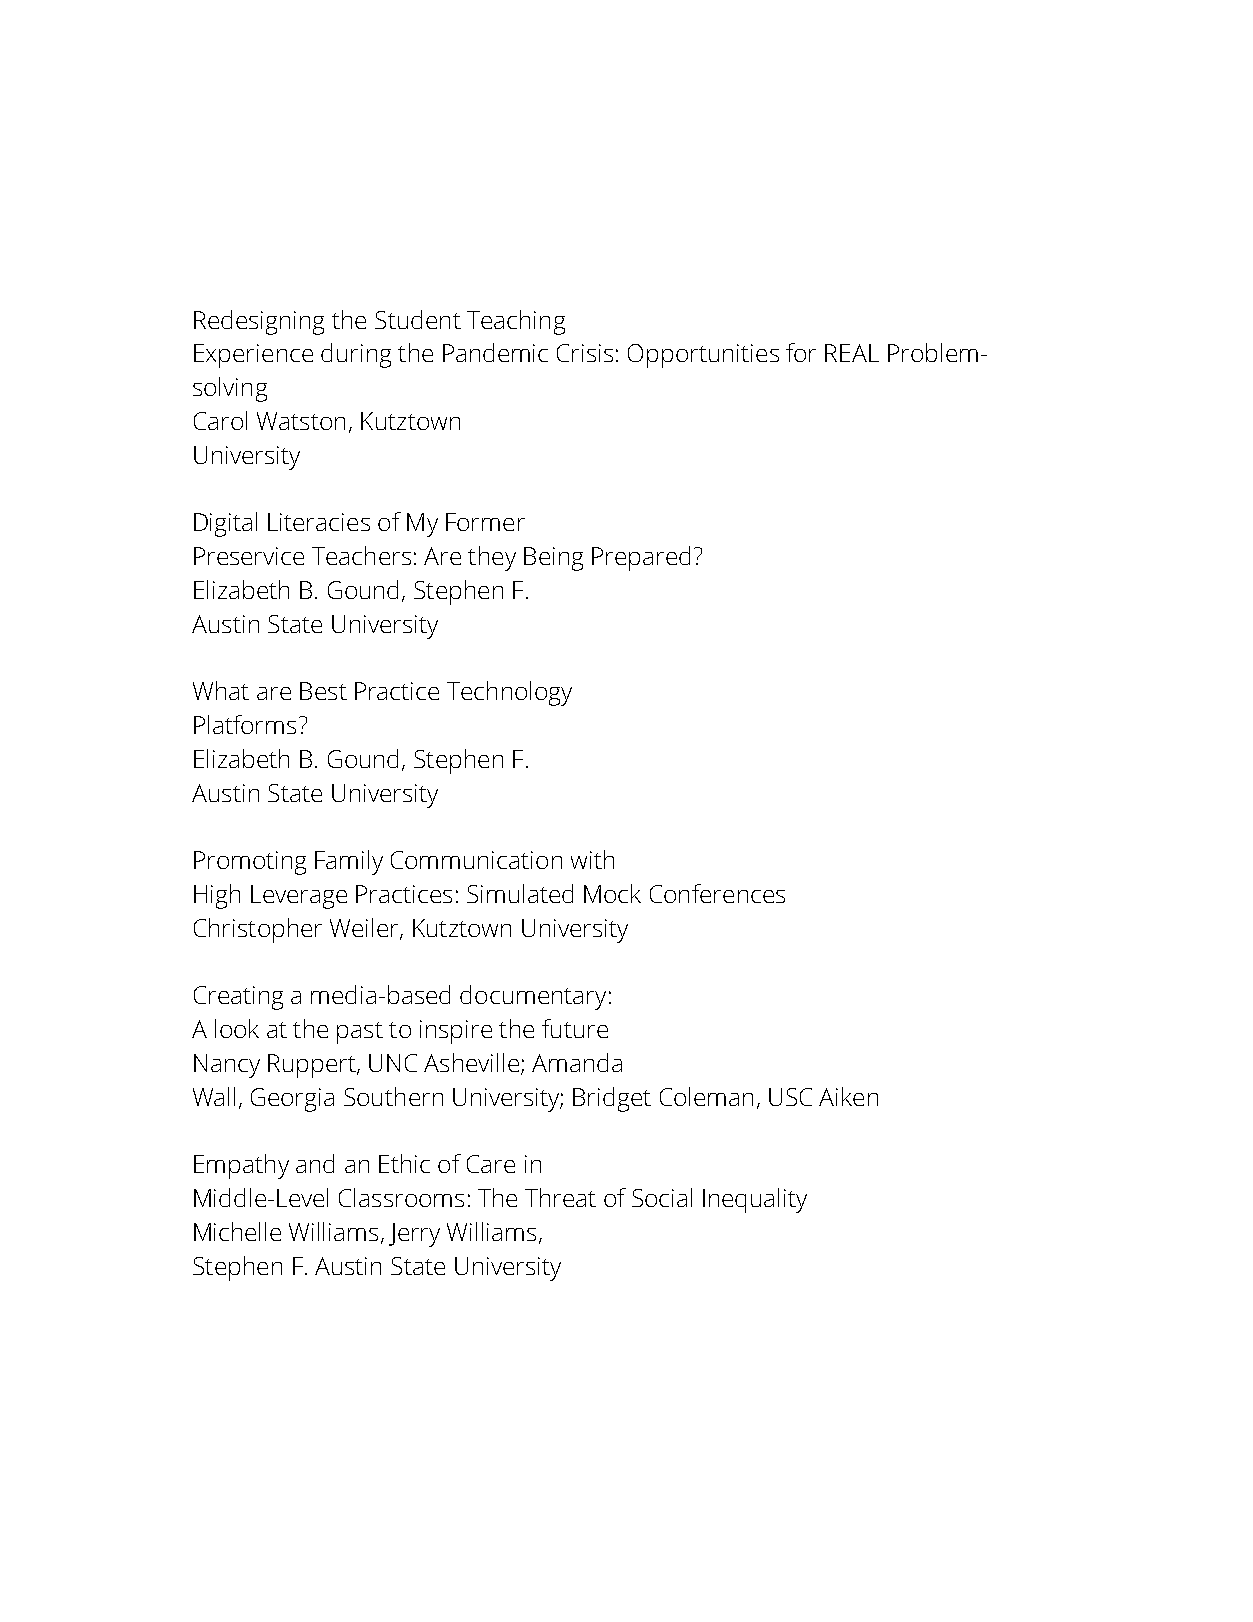 The height and width of the screenshot is (1622, 1253). Describe the element at coordinates (520, 893) in the screenshot. I see `Simulated` at that location.
